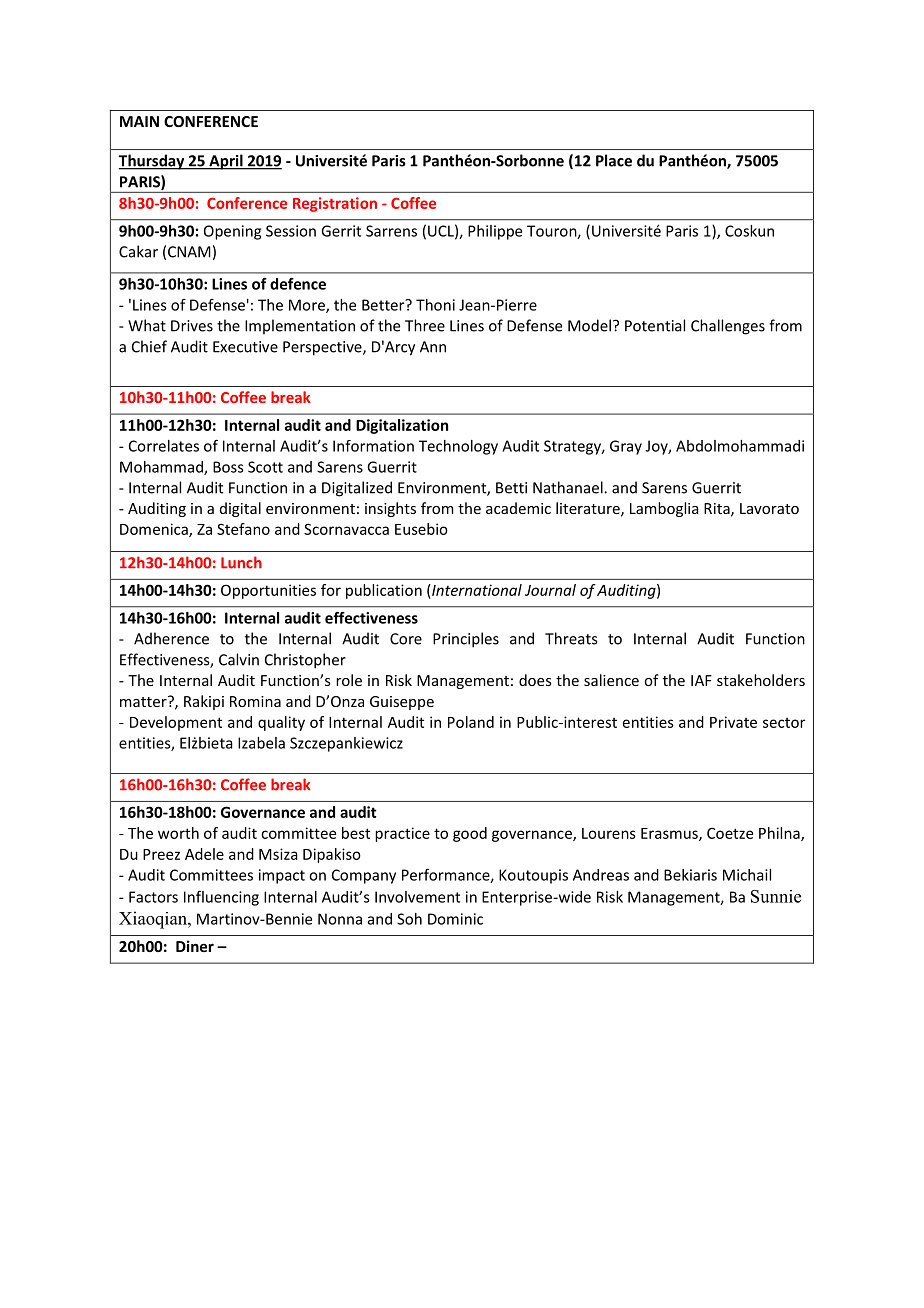  What do you see at coordinates (239, 659) in the screenshot?
I see `Calvin` at bounding box center [239, 659].
